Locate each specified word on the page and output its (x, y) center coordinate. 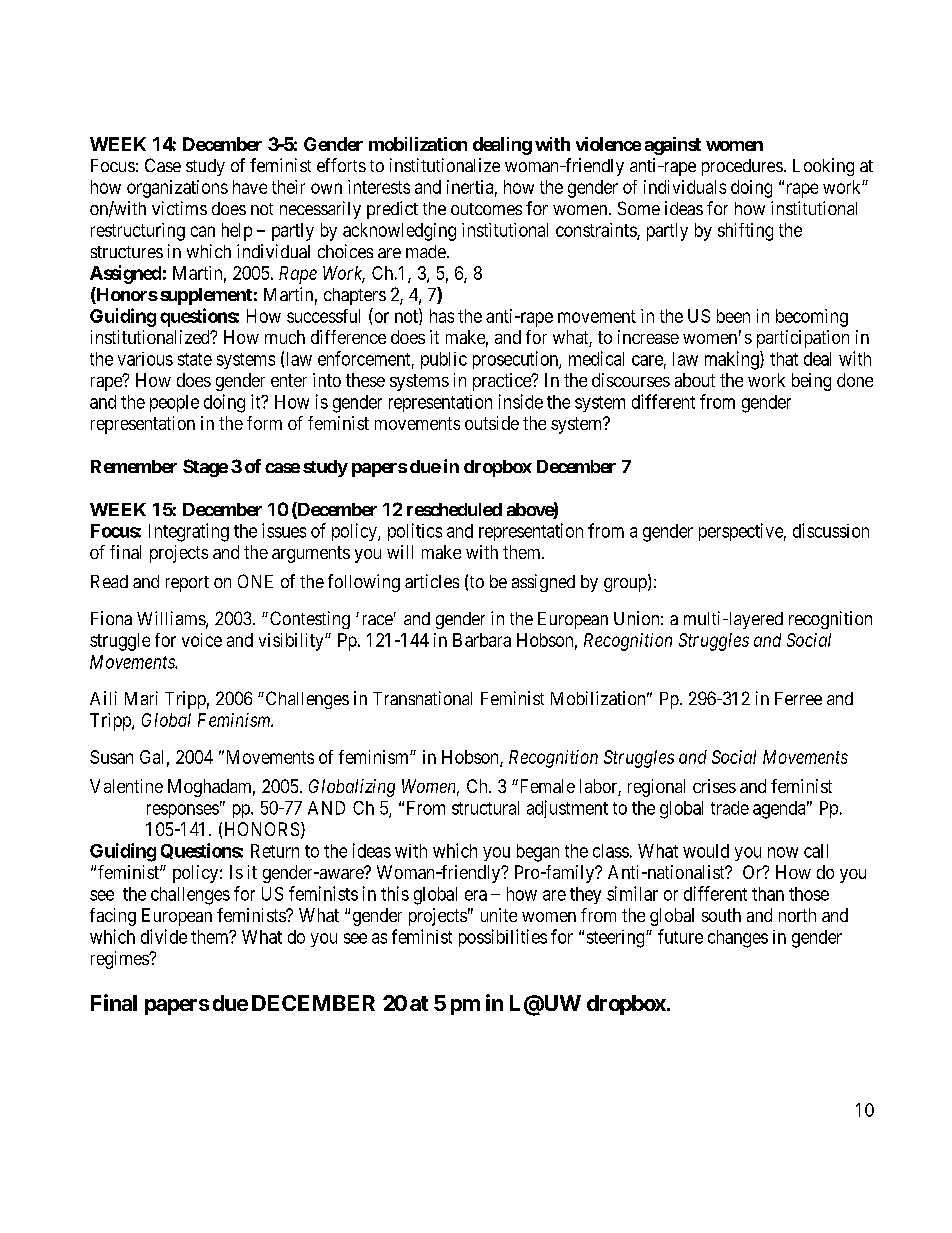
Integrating (189, 532)
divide (164, 936)
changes (738, 939)
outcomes (486, 209)
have (250, 187)
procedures (742, 167)
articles (432, 581)
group (626, 585)
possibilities (503, 938)
